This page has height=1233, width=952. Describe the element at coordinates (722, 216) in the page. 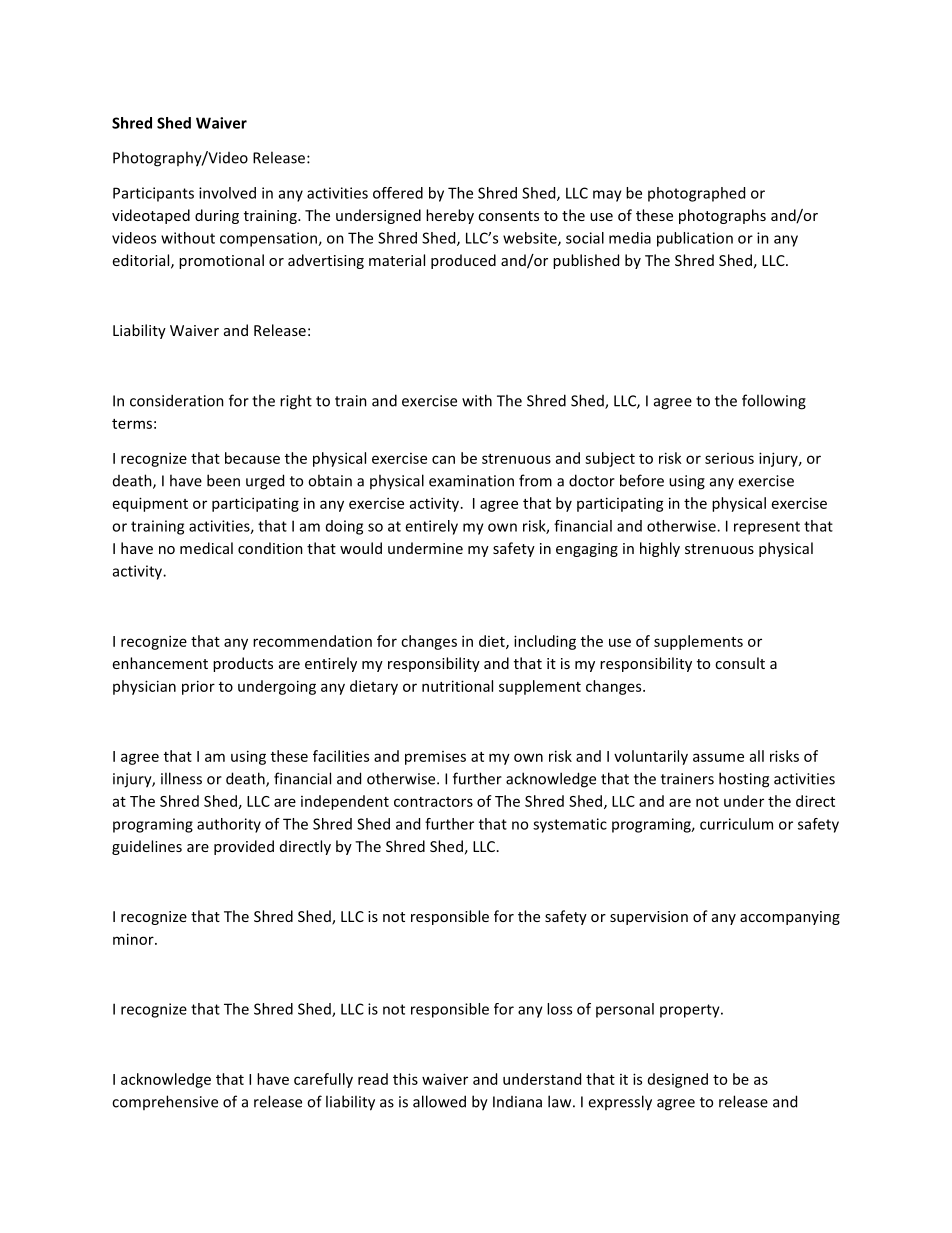

I see `photographs` at that location.
